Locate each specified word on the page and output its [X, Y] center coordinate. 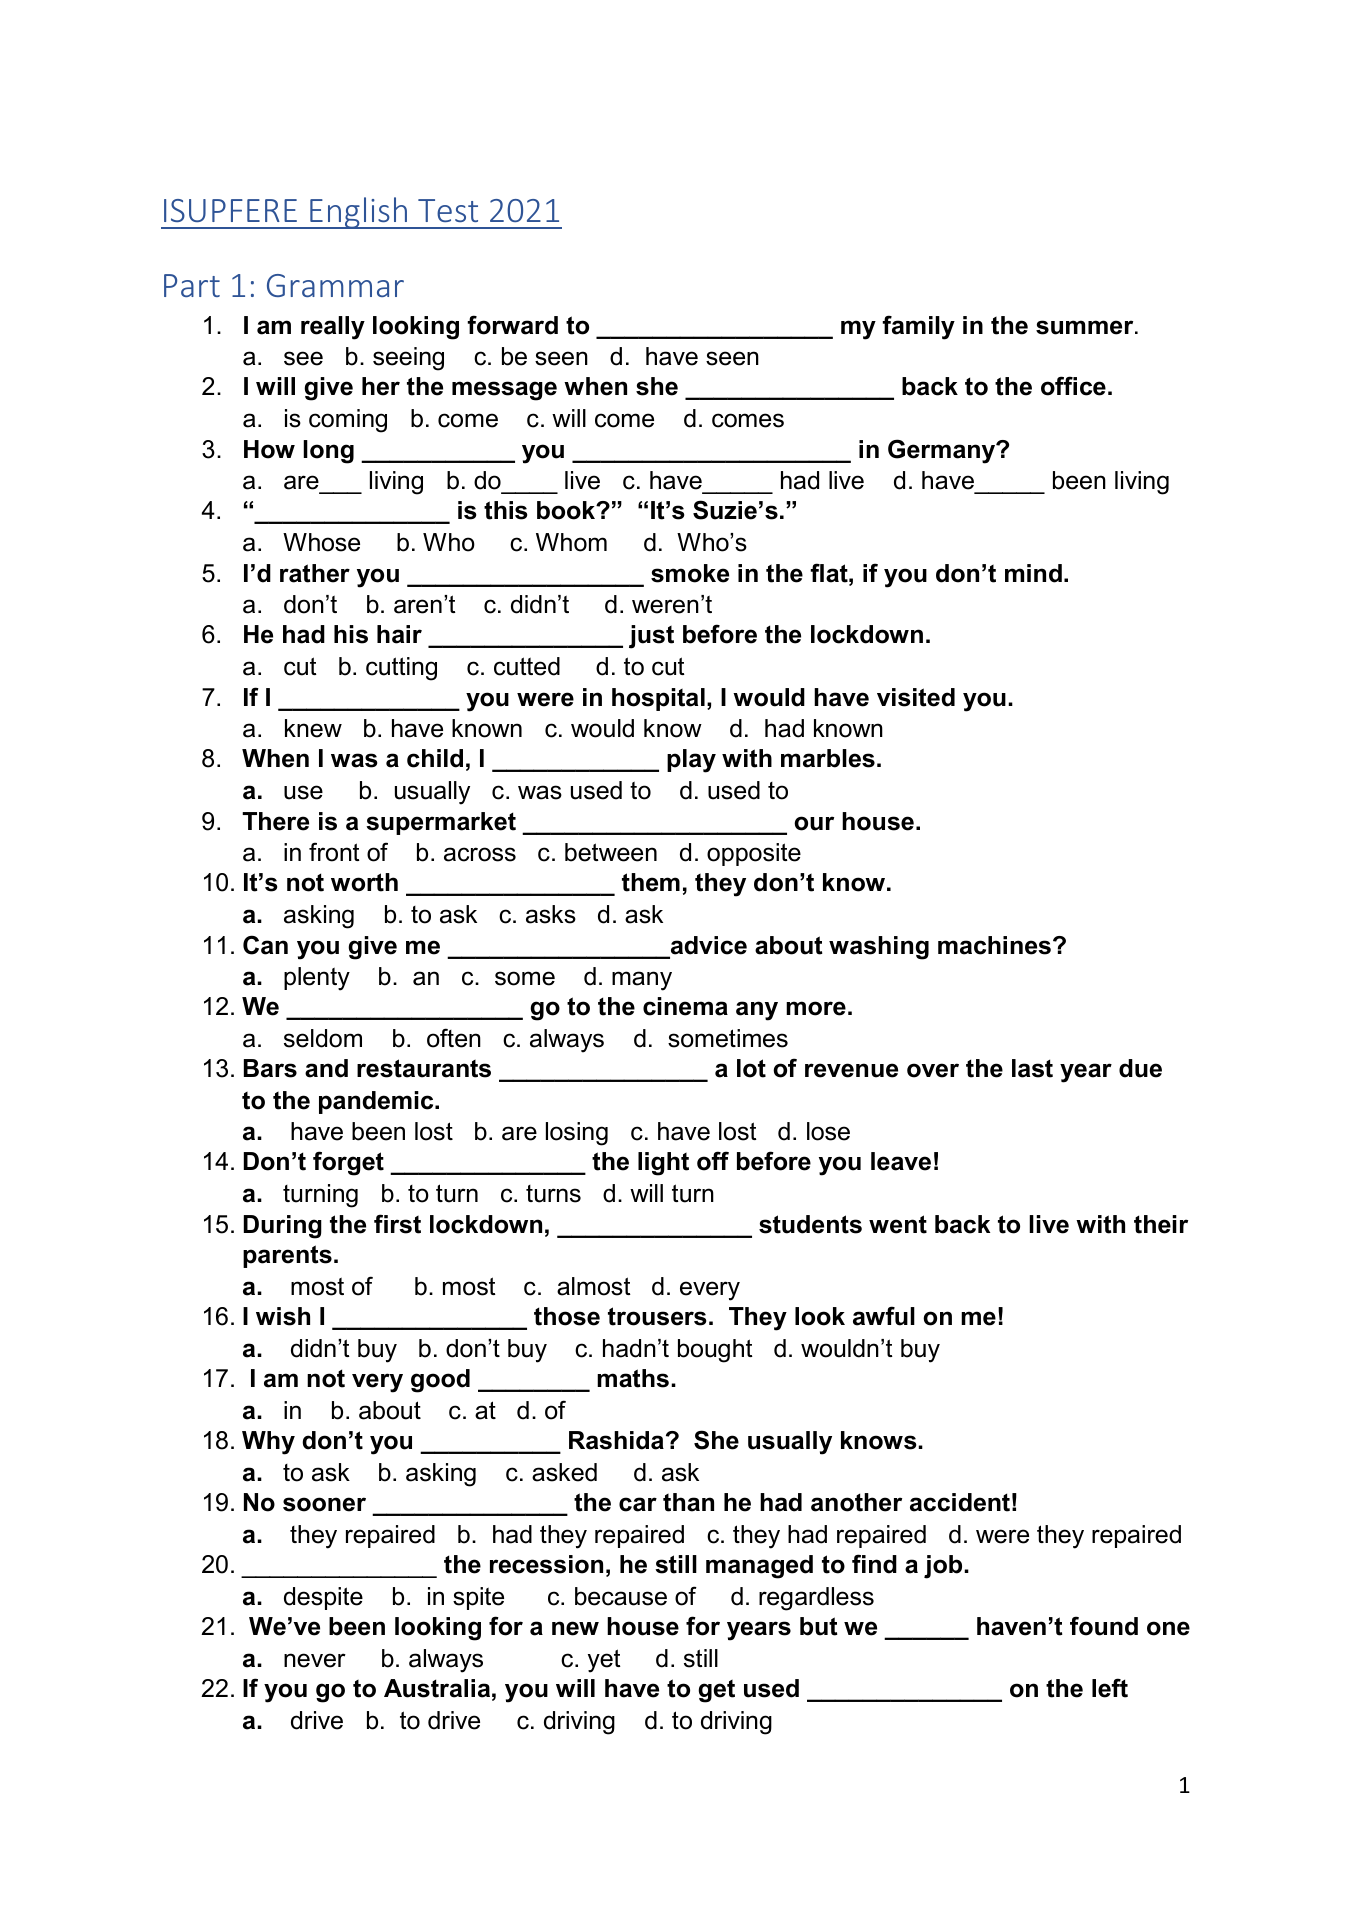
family [918, 327]
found [1104, 1626]
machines [994, 945]
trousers [657, 1316]
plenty [317, 979]
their [1161, 1224]
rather [315, 573]
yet [604, 1661]
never [315, 1660]
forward [512, 325]
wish [283, 1316]
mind [1033, 573]
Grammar [335, 285]
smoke [690, 573]
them [651, 882]
